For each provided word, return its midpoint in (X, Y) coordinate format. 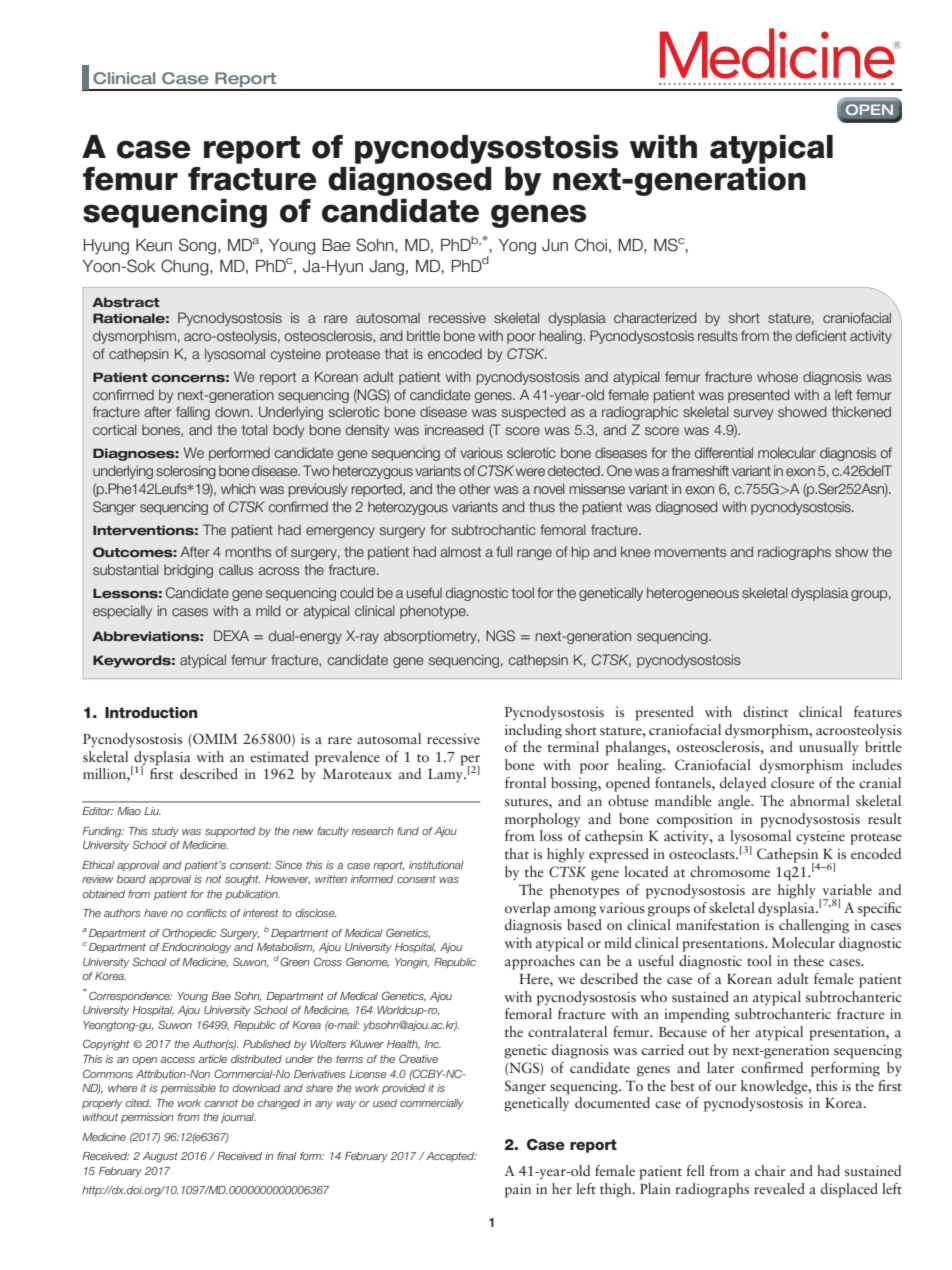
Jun (555, 245)
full (504, 551)
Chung (186, 267)
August (160, 1157)
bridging (188, 571)
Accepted (451, 1157)
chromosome (730, 871)
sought (242, 880)
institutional (436, 865)
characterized (655, 317)
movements (690, 552)
